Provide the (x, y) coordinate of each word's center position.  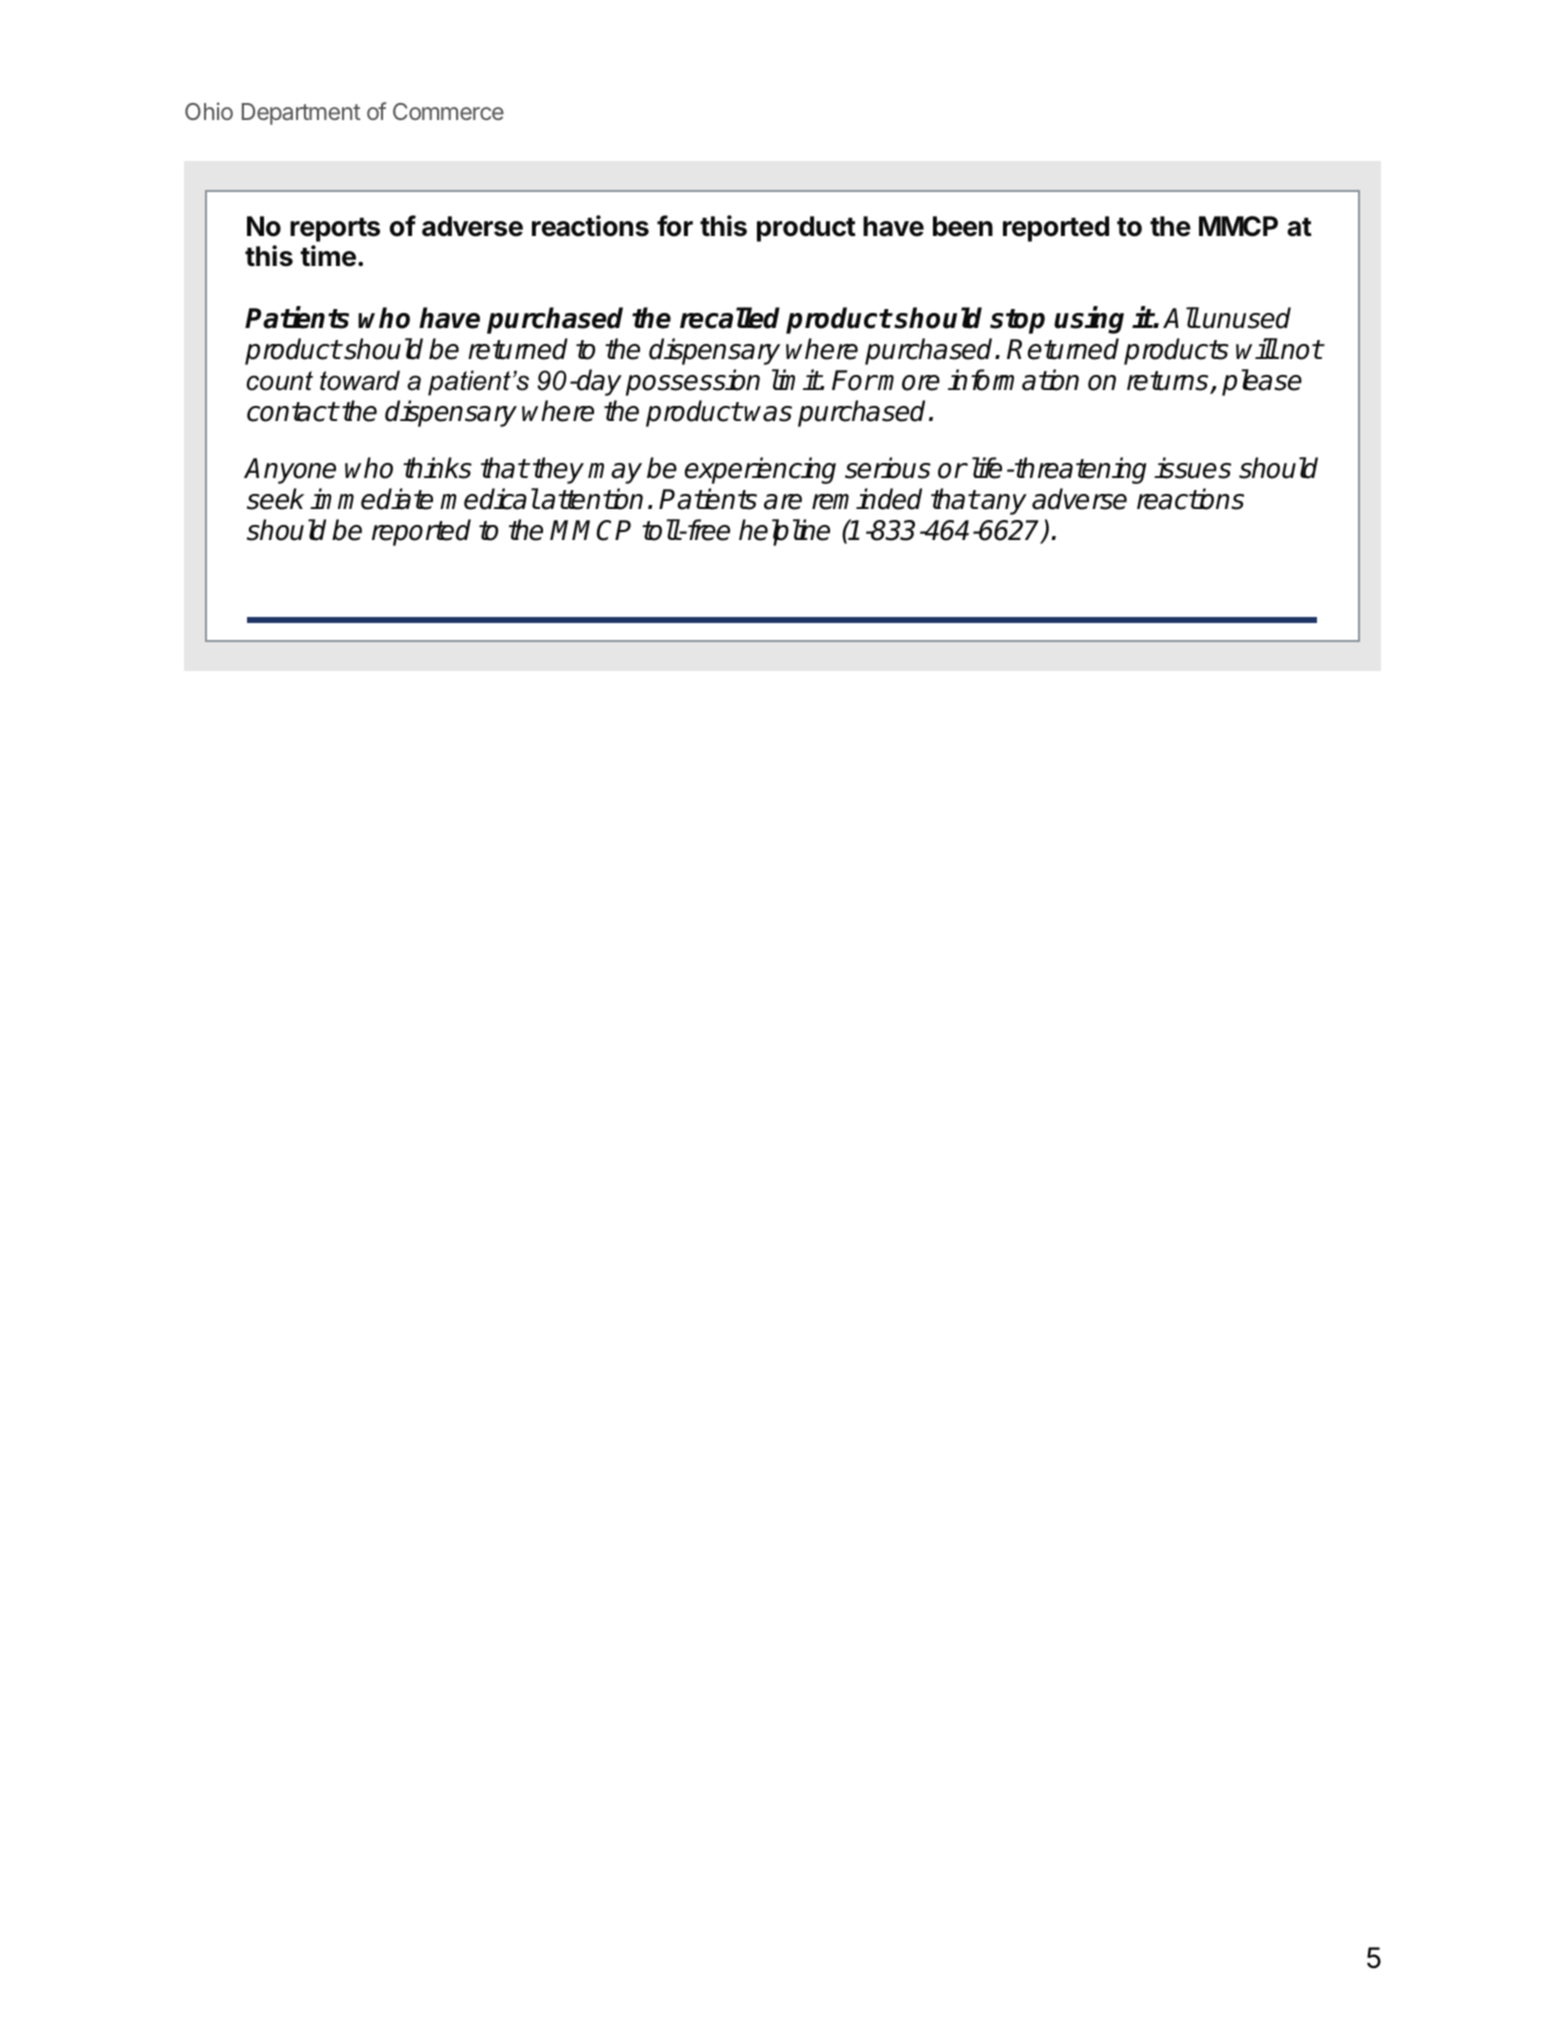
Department (301, 114)
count (279, 381)
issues (1192, 468)
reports (335, 229)
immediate (371, 499)
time (328, 256)
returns (1169, 382)
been (963, 226)
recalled (730, 318)
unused (1247, 318)
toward (360, 380)
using (1089, 320)
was (768, 414)
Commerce (448, 111)
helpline (784, 532)
